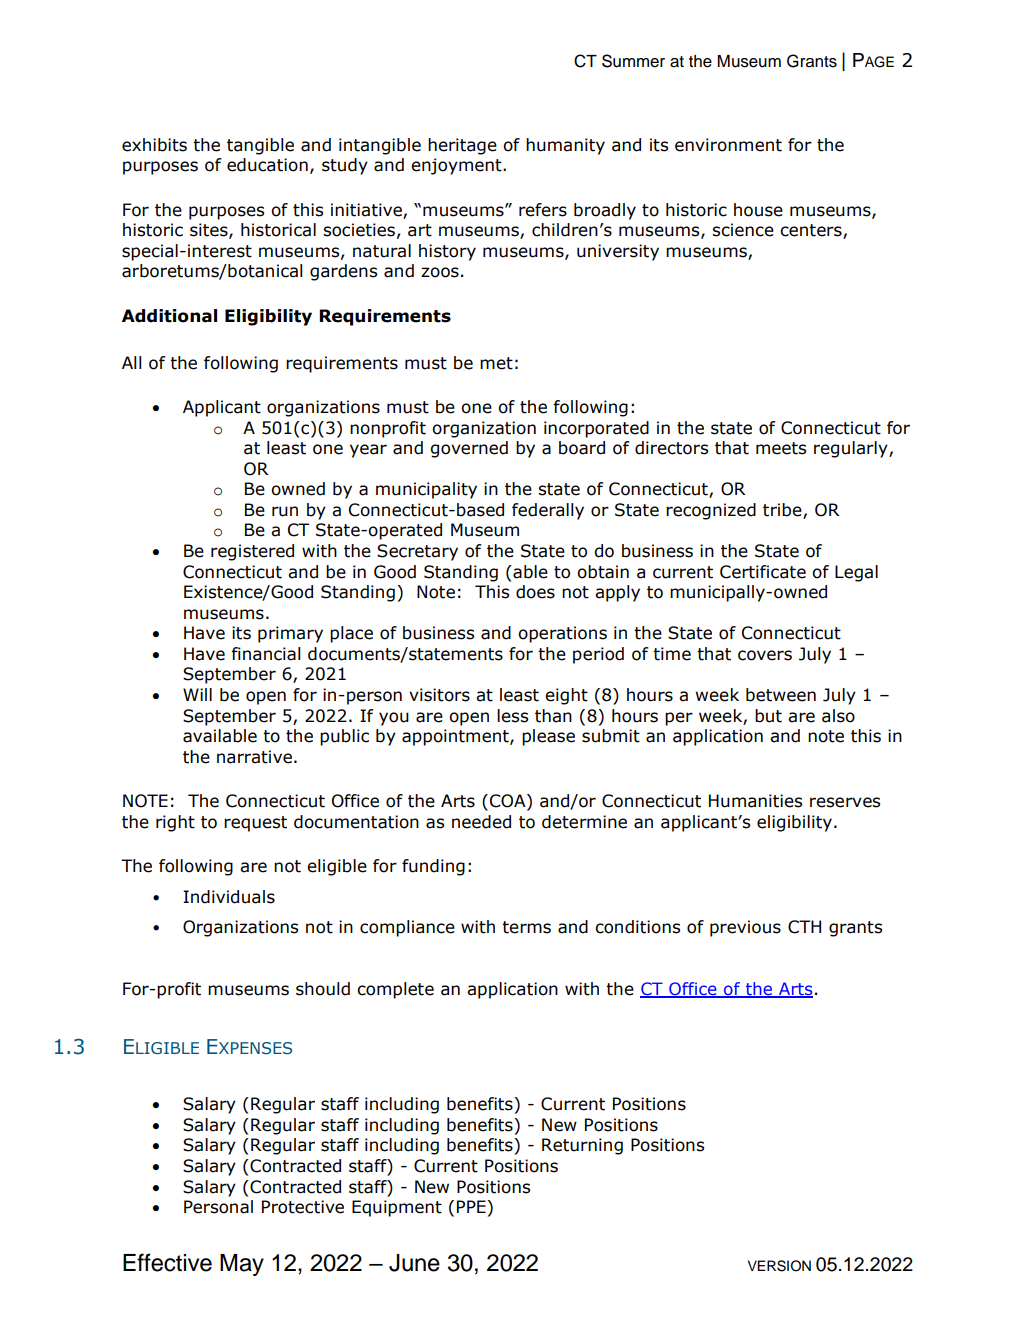  What do you see at coordinates (526, 927) in the document?
I see `terms` at bounding box center [526, 927].
